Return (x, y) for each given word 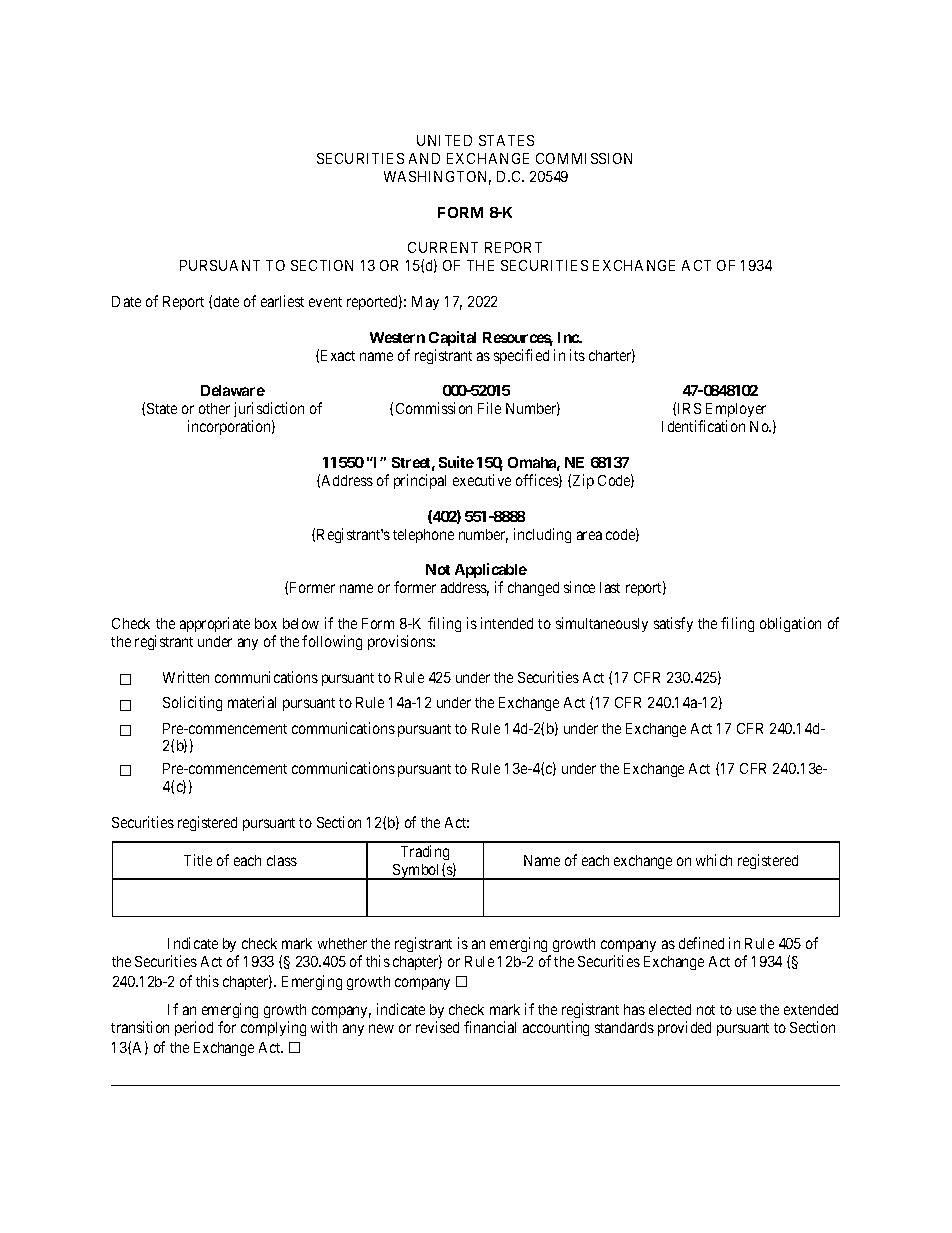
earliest (282, 301)
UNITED (444, 140)
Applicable (491, 572)
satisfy (673, 624)
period (194, 1028)
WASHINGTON (437, 178)
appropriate (215, 624)
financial (490, 1027)
